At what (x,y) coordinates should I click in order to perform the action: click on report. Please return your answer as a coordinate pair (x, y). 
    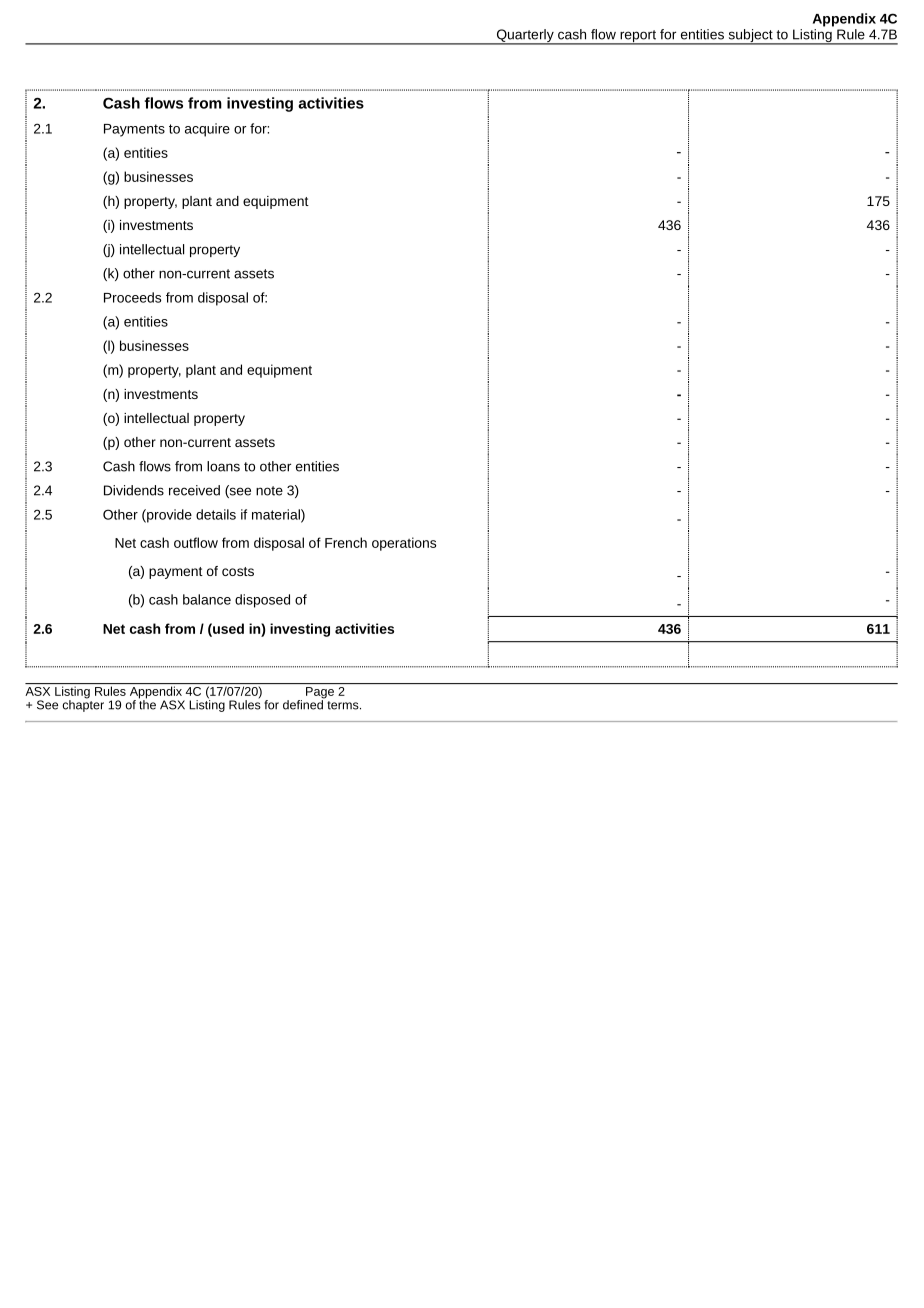
    Looking at the image, I should click on (638, 37).
